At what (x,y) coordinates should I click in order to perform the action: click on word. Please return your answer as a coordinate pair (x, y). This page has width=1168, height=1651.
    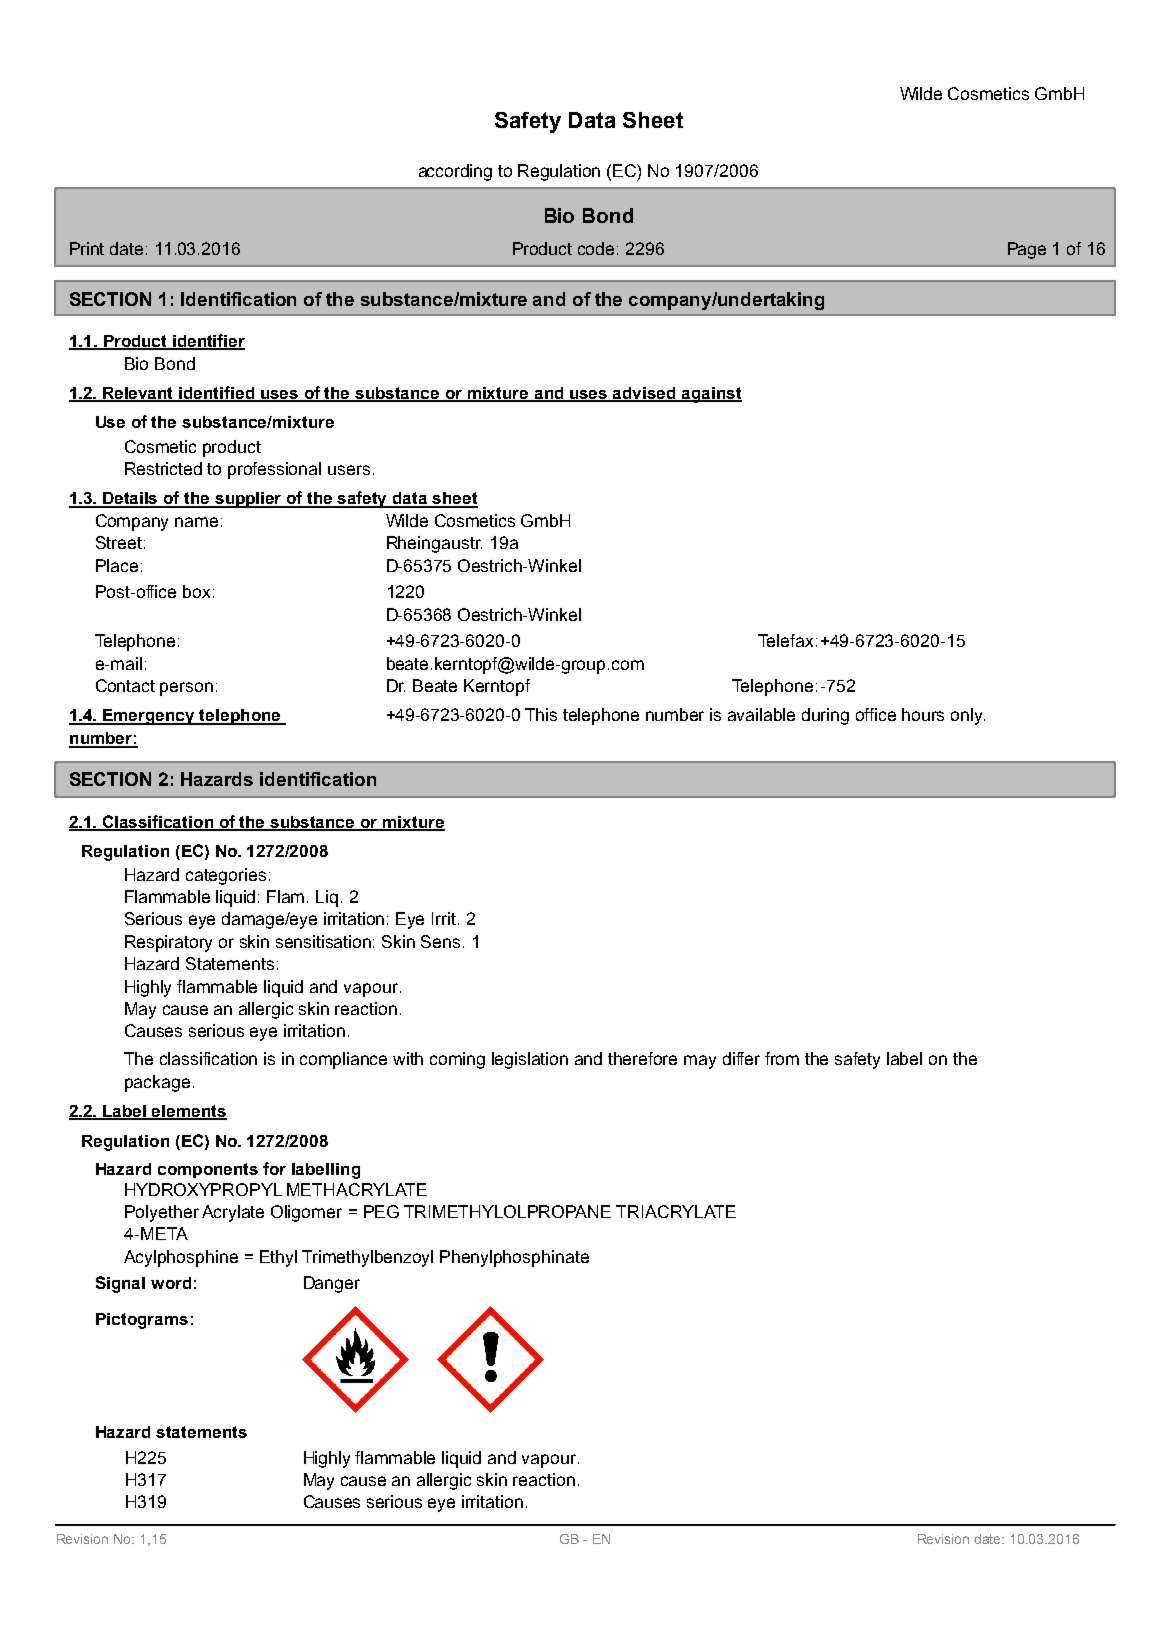
    Looking at the image, I should click on (171, 1283).
